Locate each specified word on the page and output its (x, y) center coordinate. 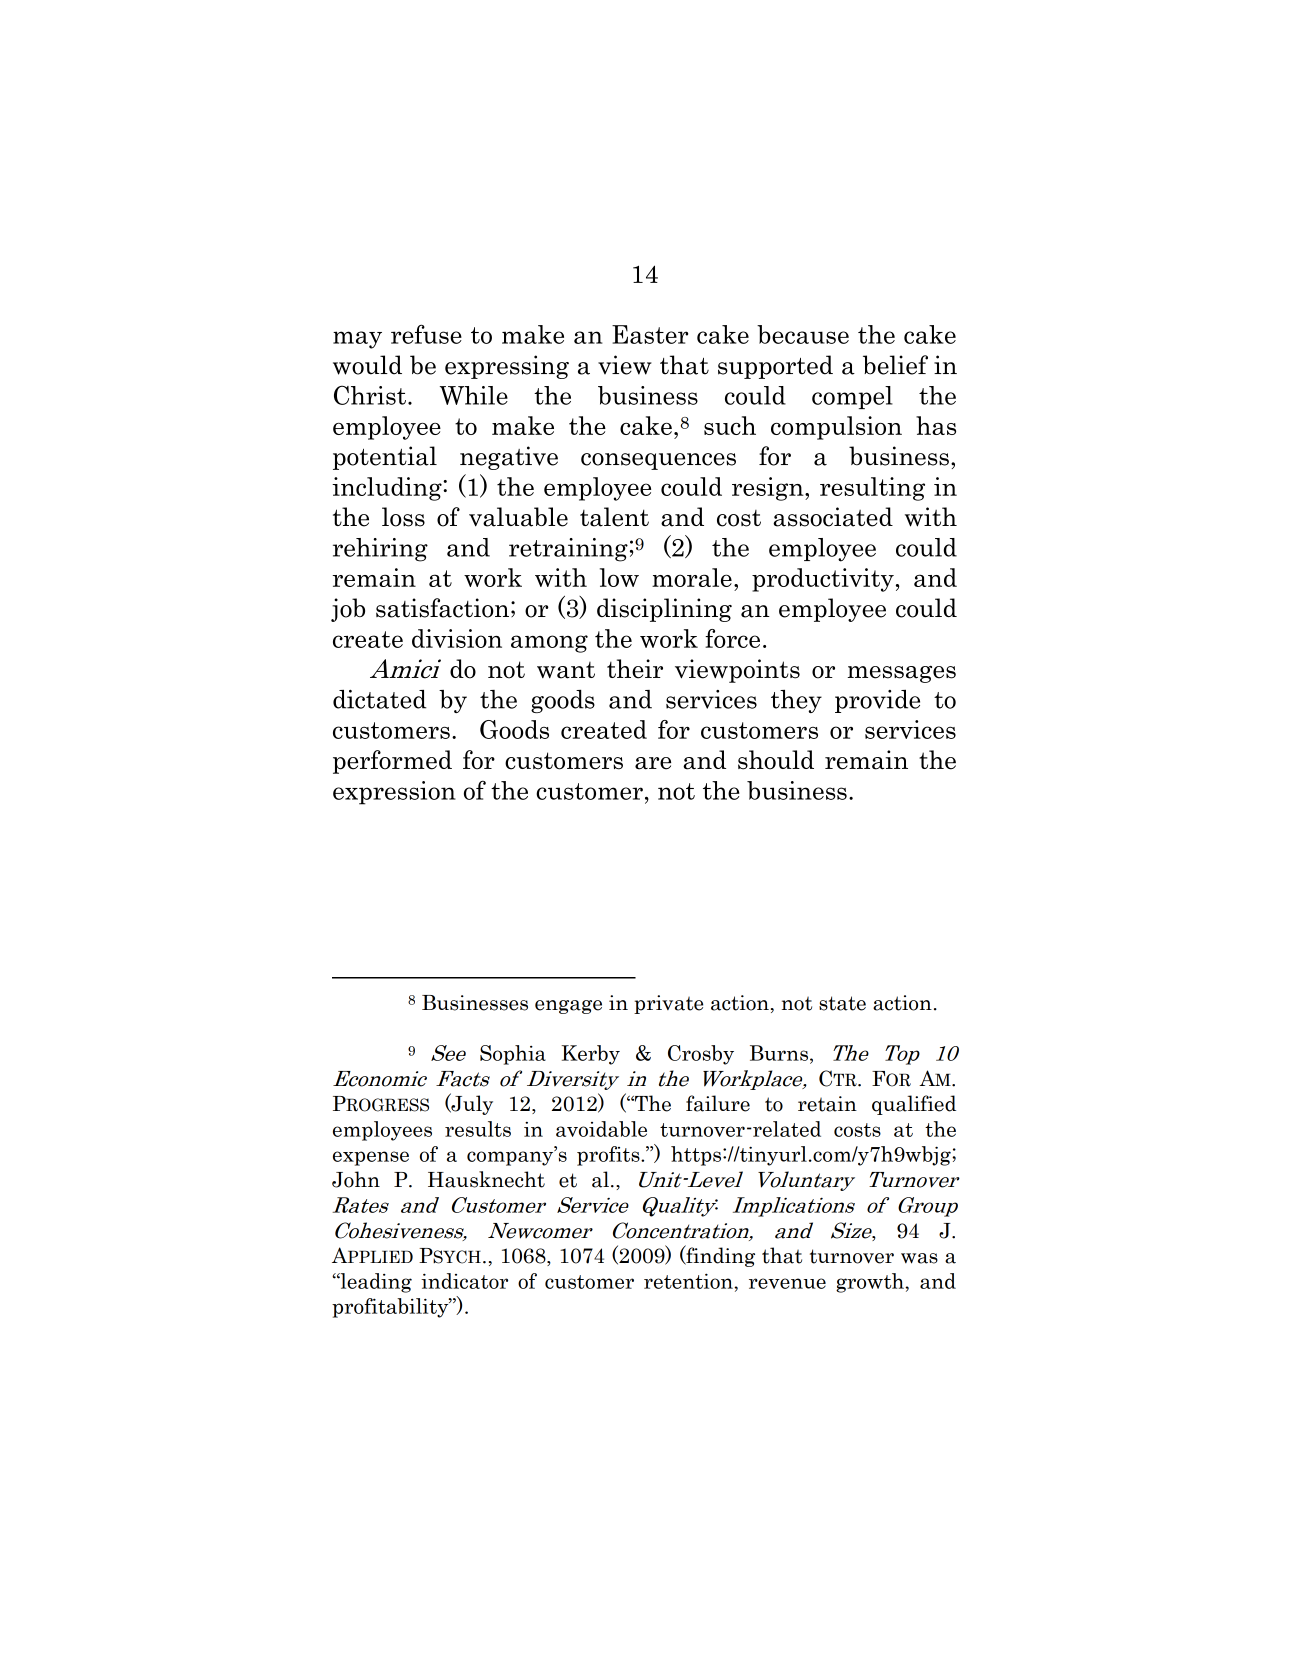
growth (871, 1283)
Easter (650, 334)
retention (689, 1281)
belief (895, 365)
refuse (426, 334)
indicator (464, 1281)
